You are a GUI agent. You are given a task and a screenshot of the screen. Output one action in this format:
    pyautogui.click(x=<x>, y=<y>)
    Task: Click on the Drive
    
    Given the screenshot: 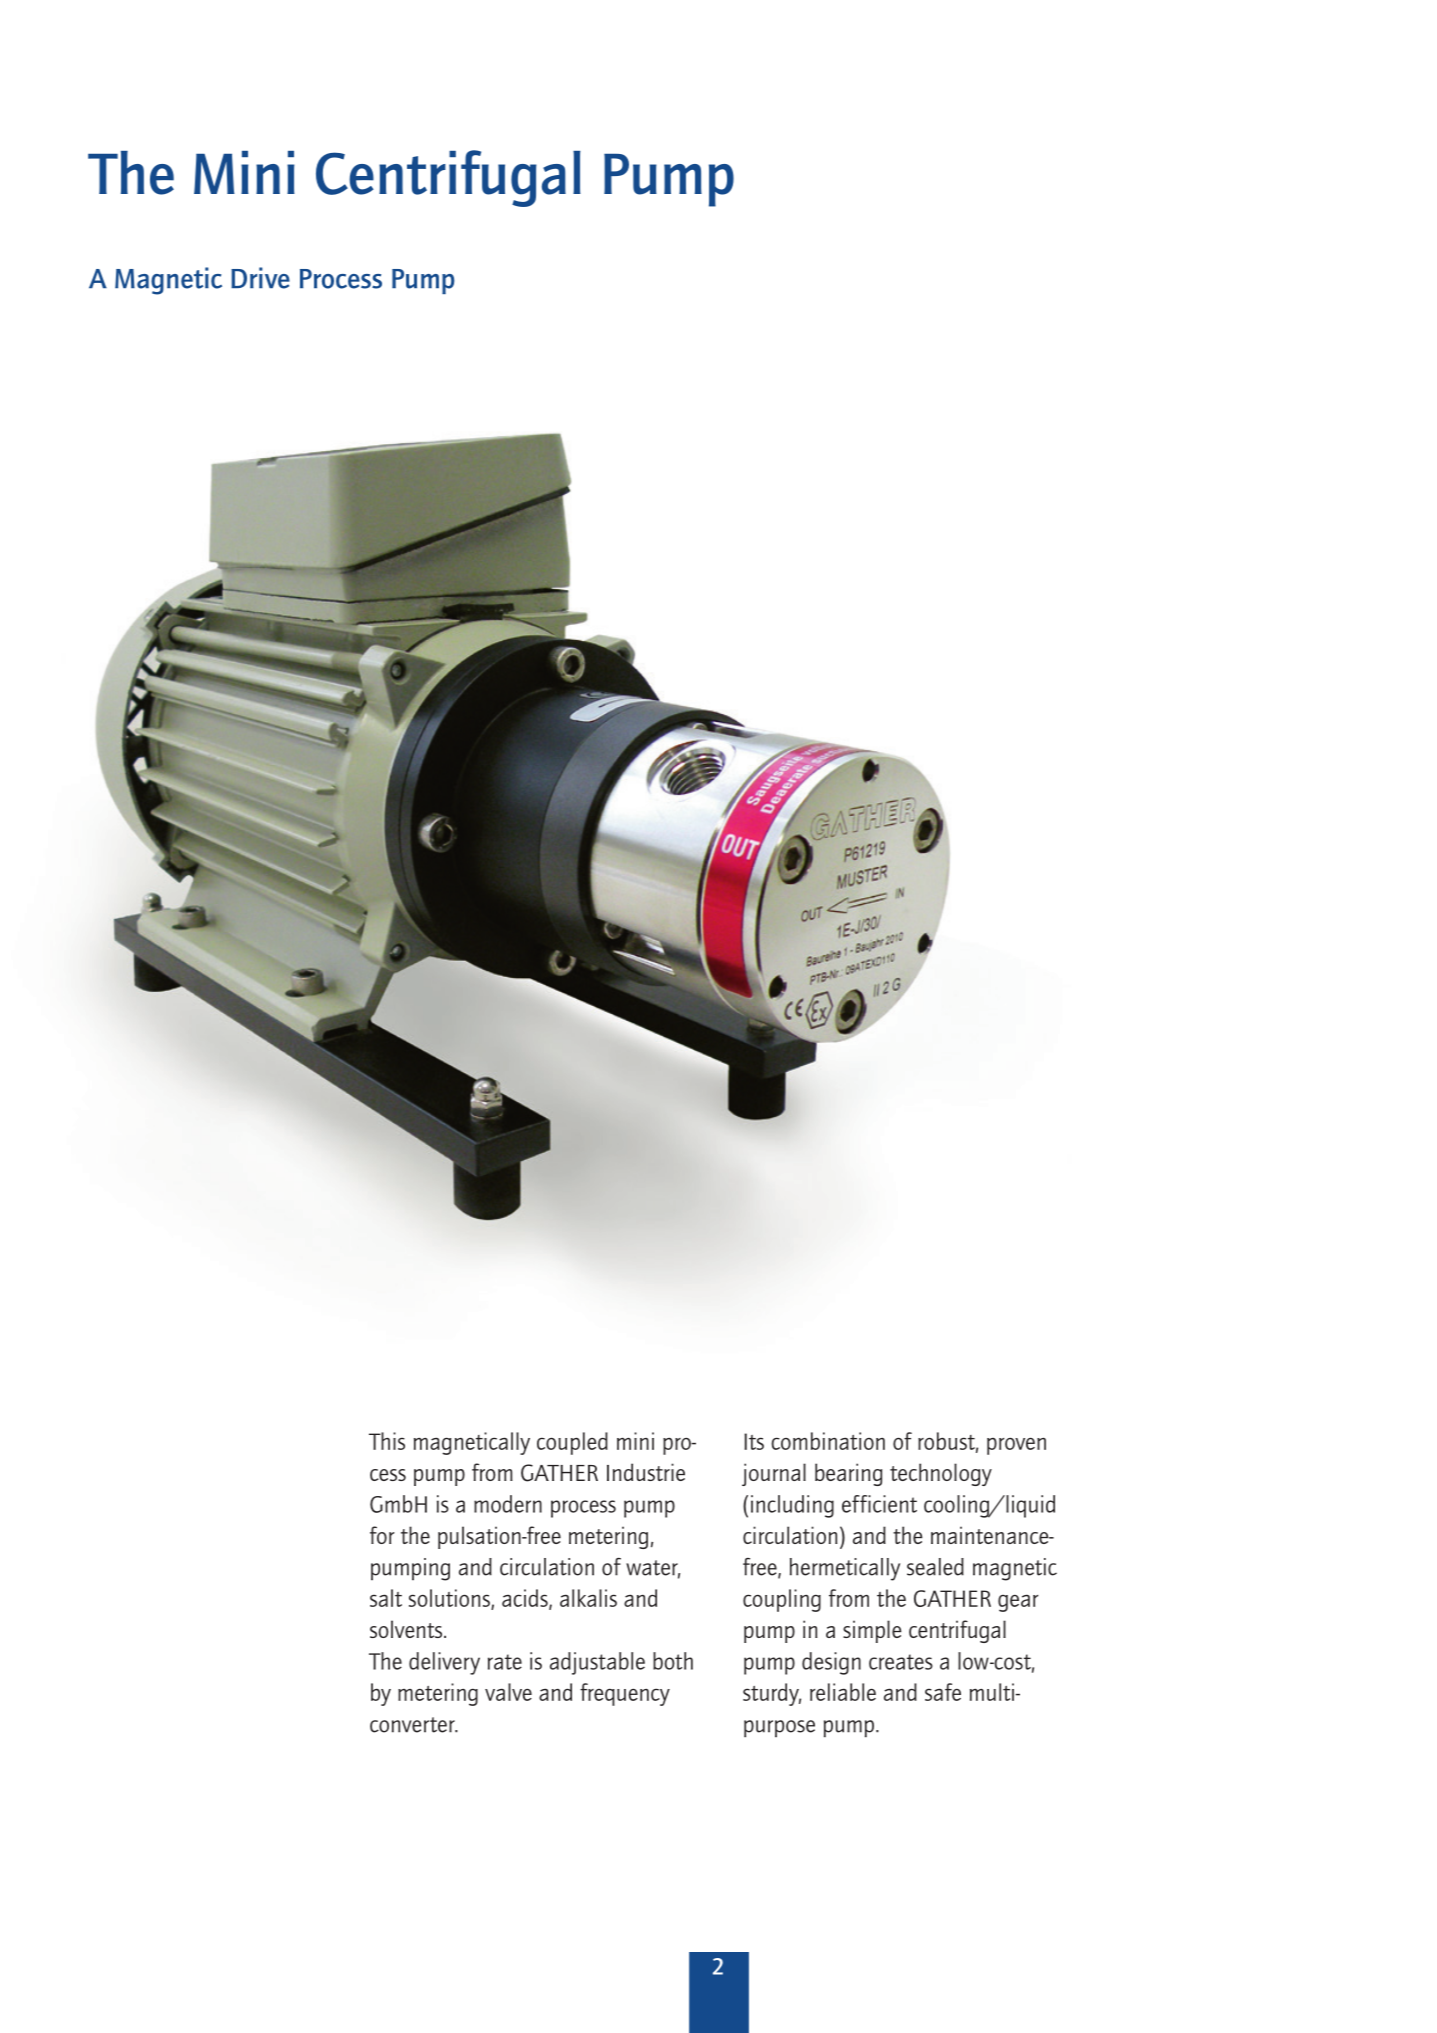 What is the action you would take?
    pyautogui.click(x=260, y=278)
